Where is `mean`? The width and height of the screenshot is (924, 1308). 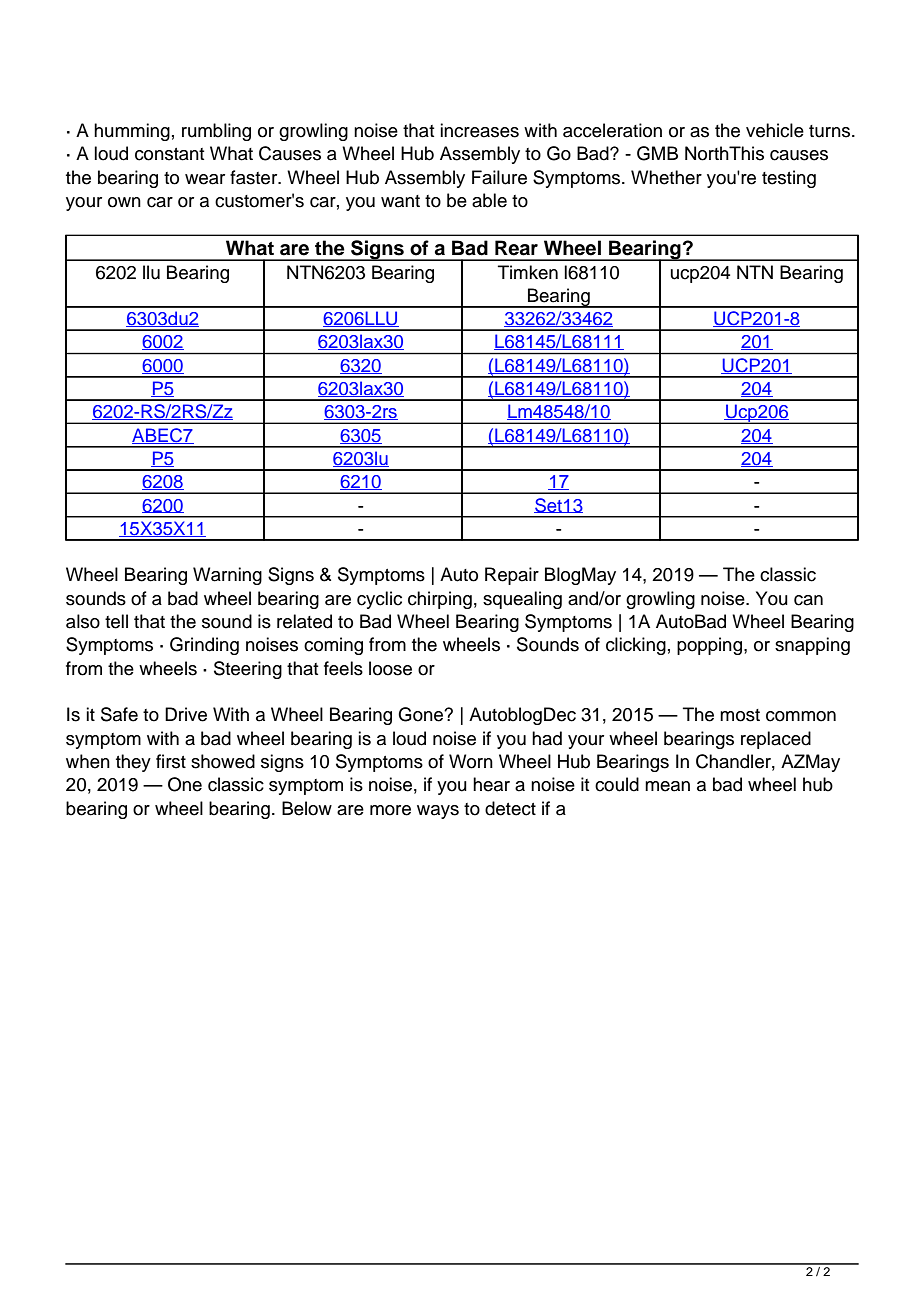 mean is located at coordinates (667, 786).
